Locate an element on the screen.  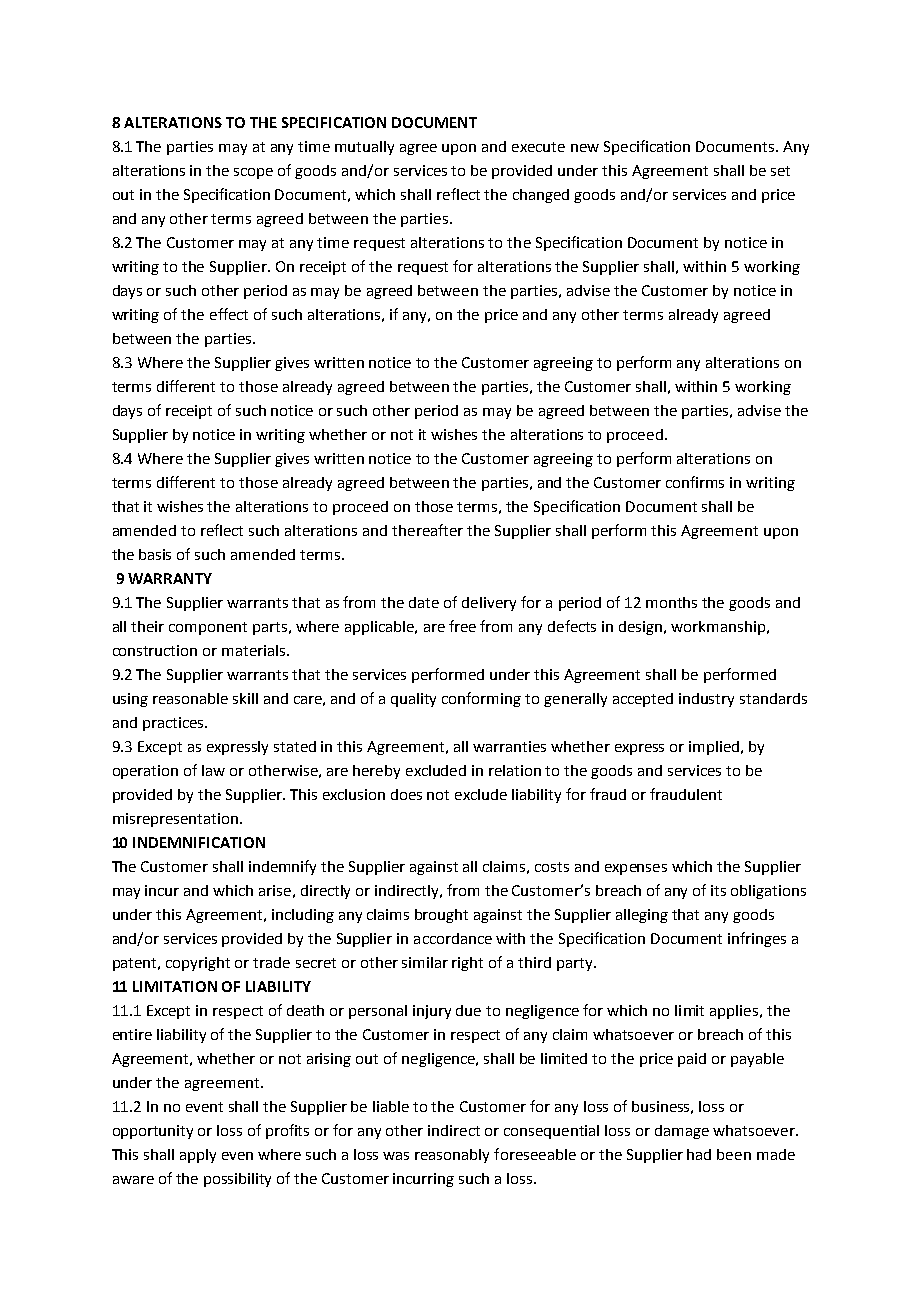
industry is located at coordinates (706, 700).
